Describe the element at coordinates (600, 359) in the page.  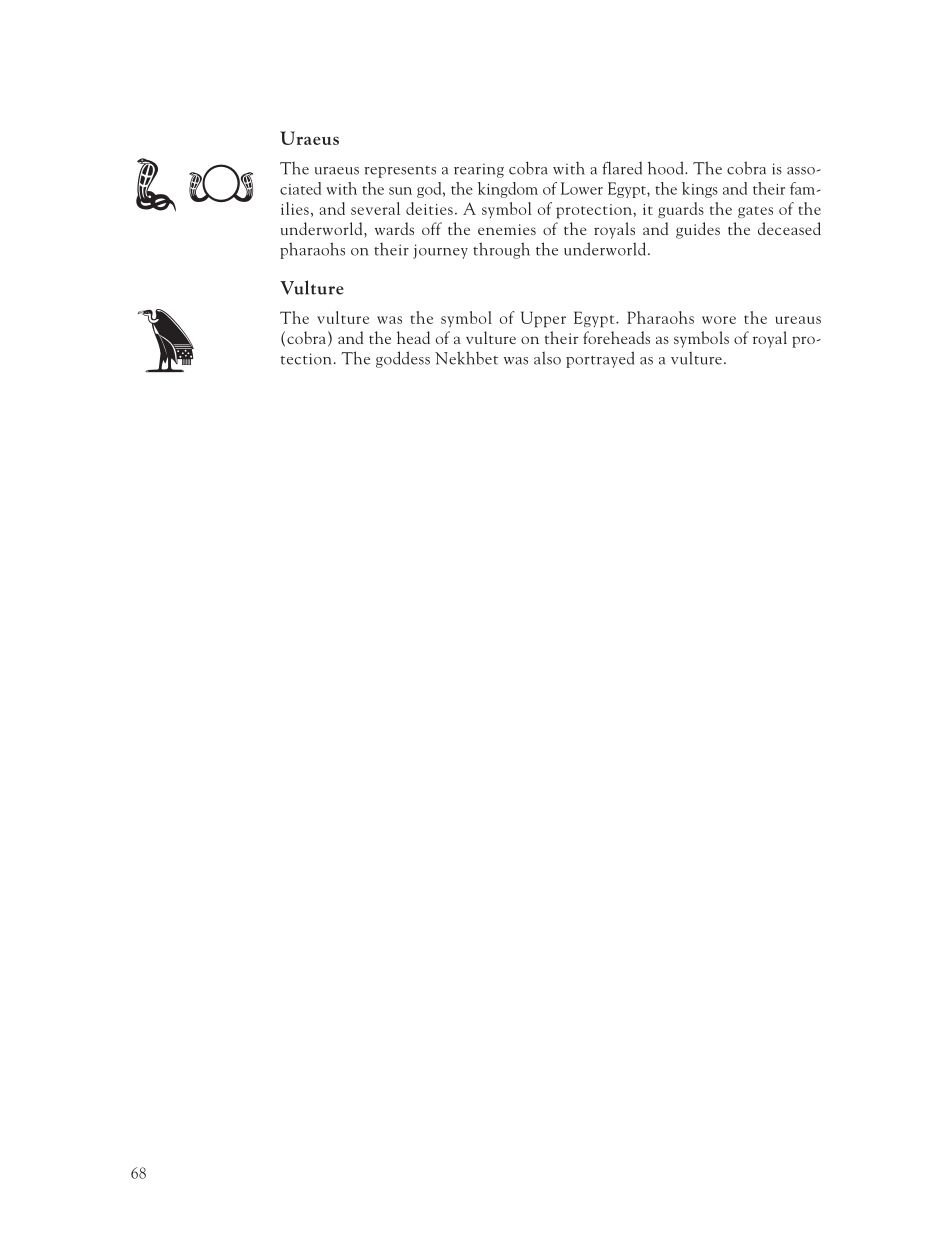
I see `portrayed` at that location.
